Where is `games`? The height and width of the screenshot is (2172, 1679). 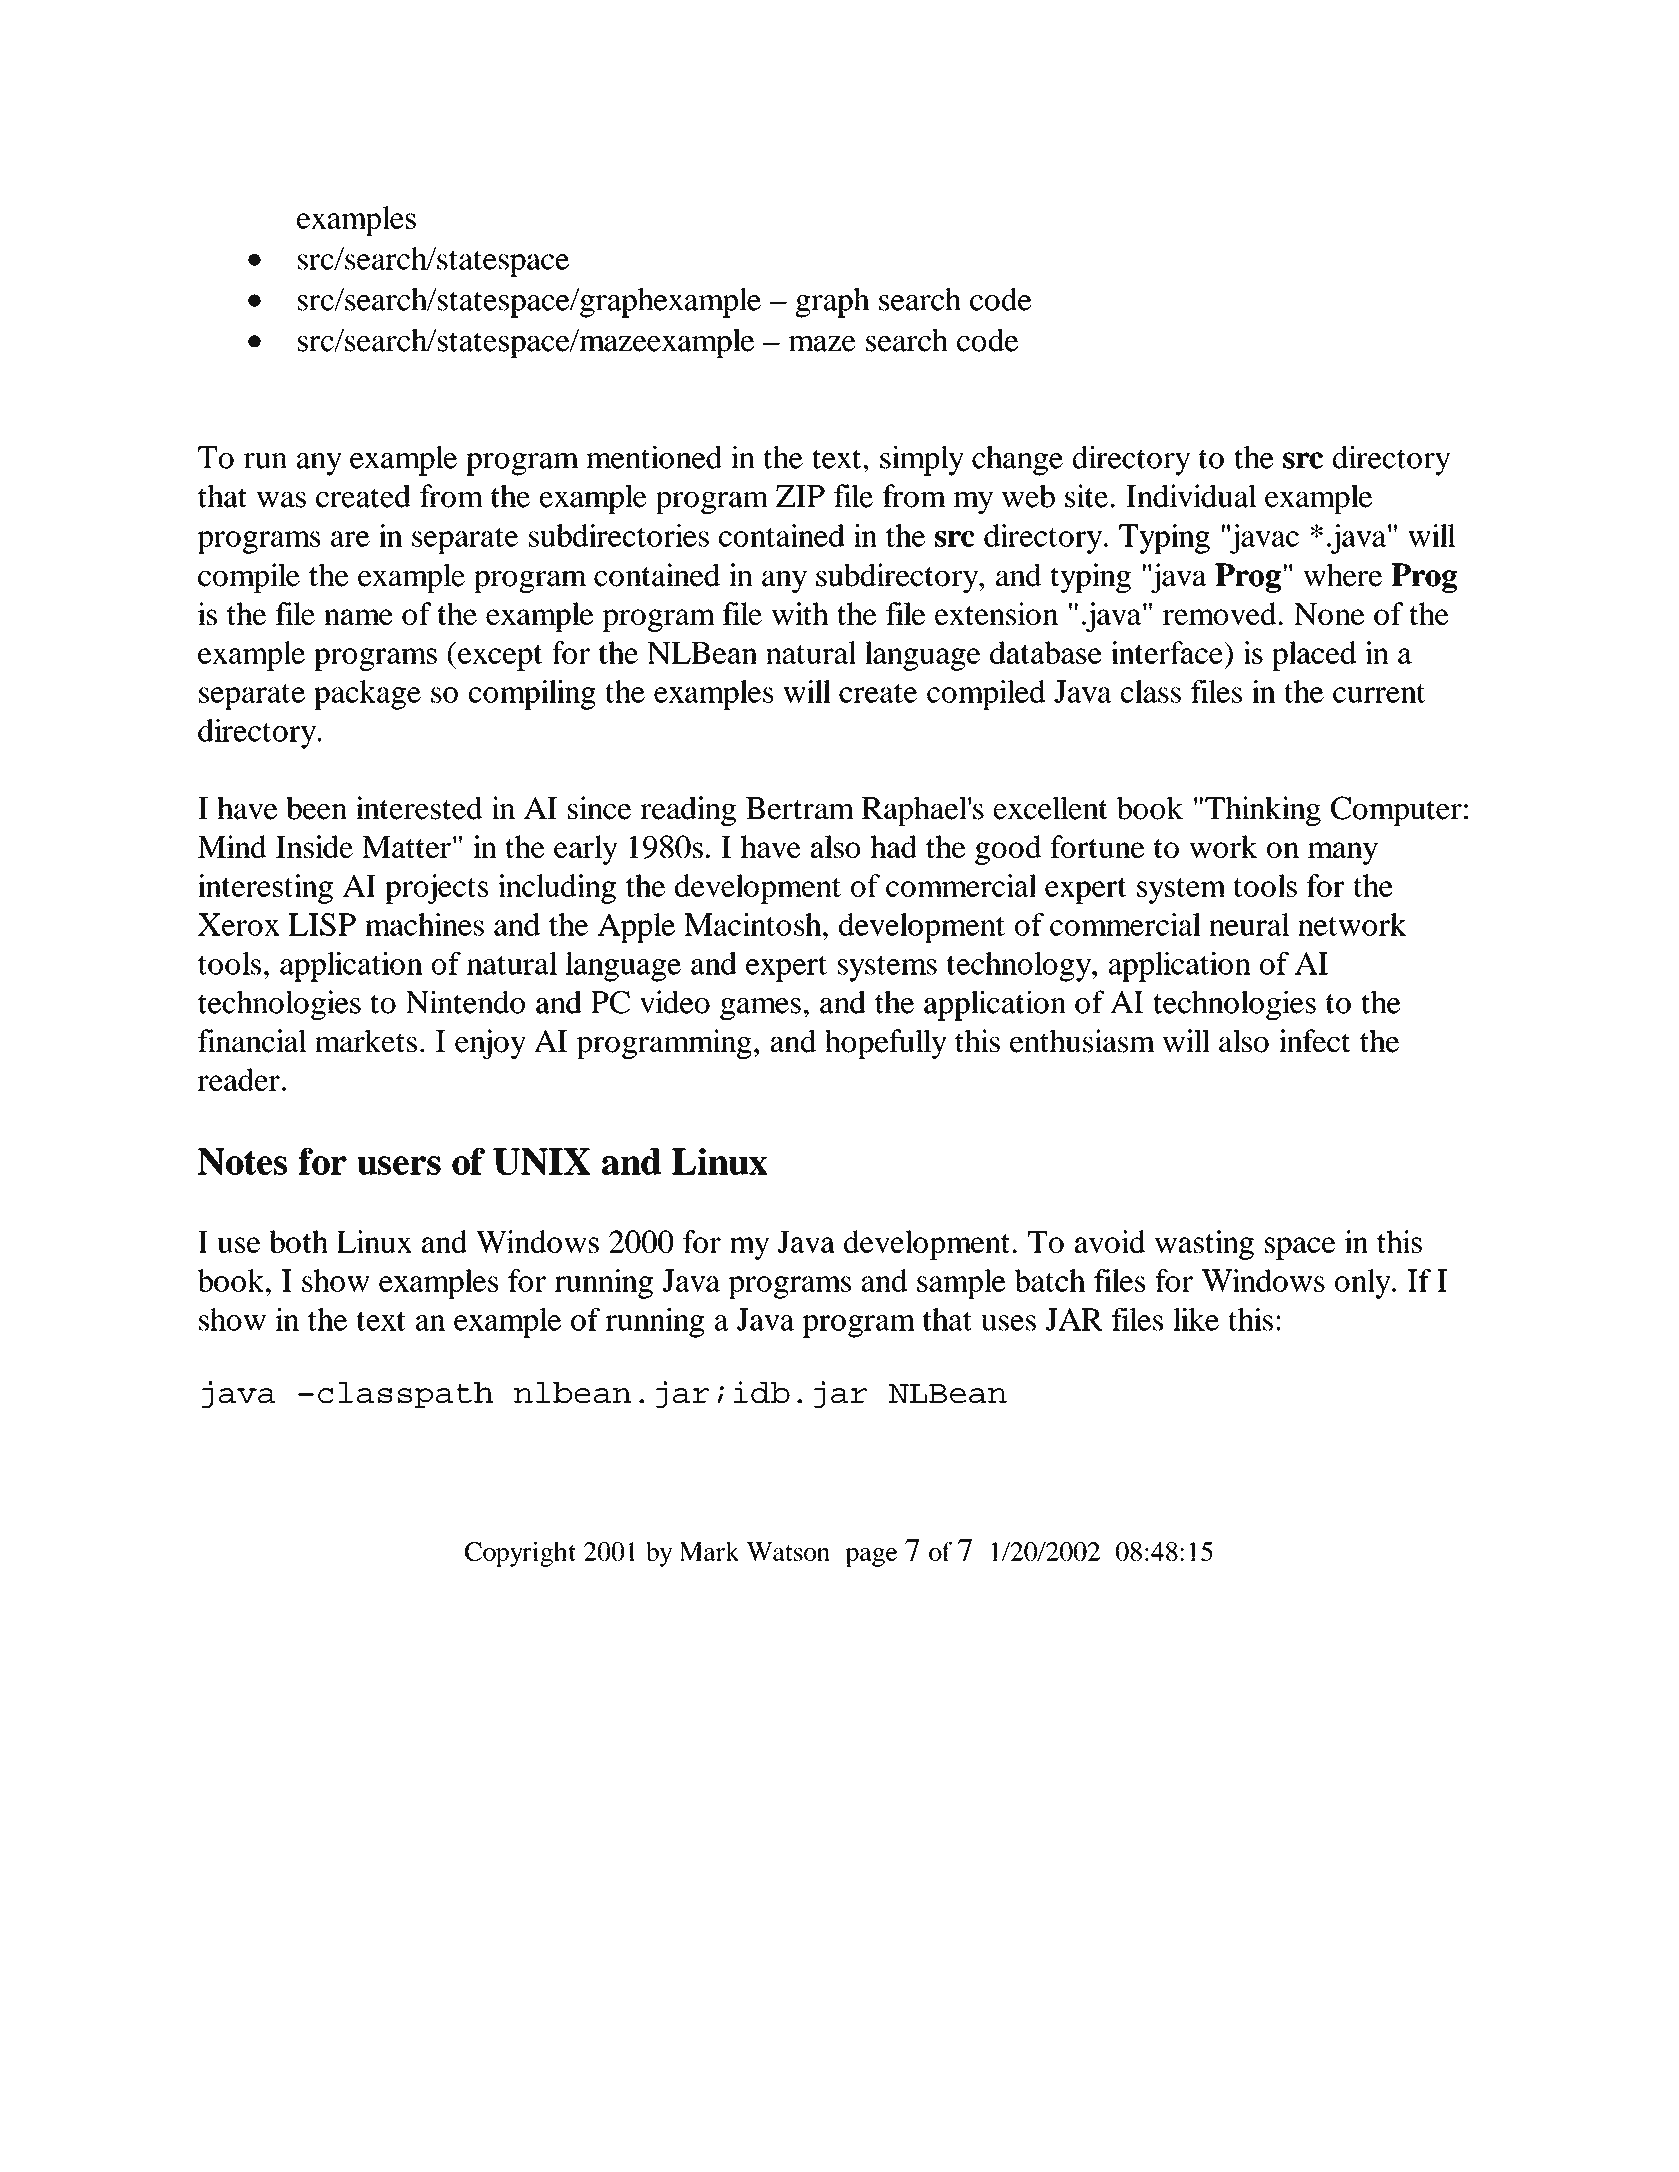
games is located at coordinates (760, 1009).
